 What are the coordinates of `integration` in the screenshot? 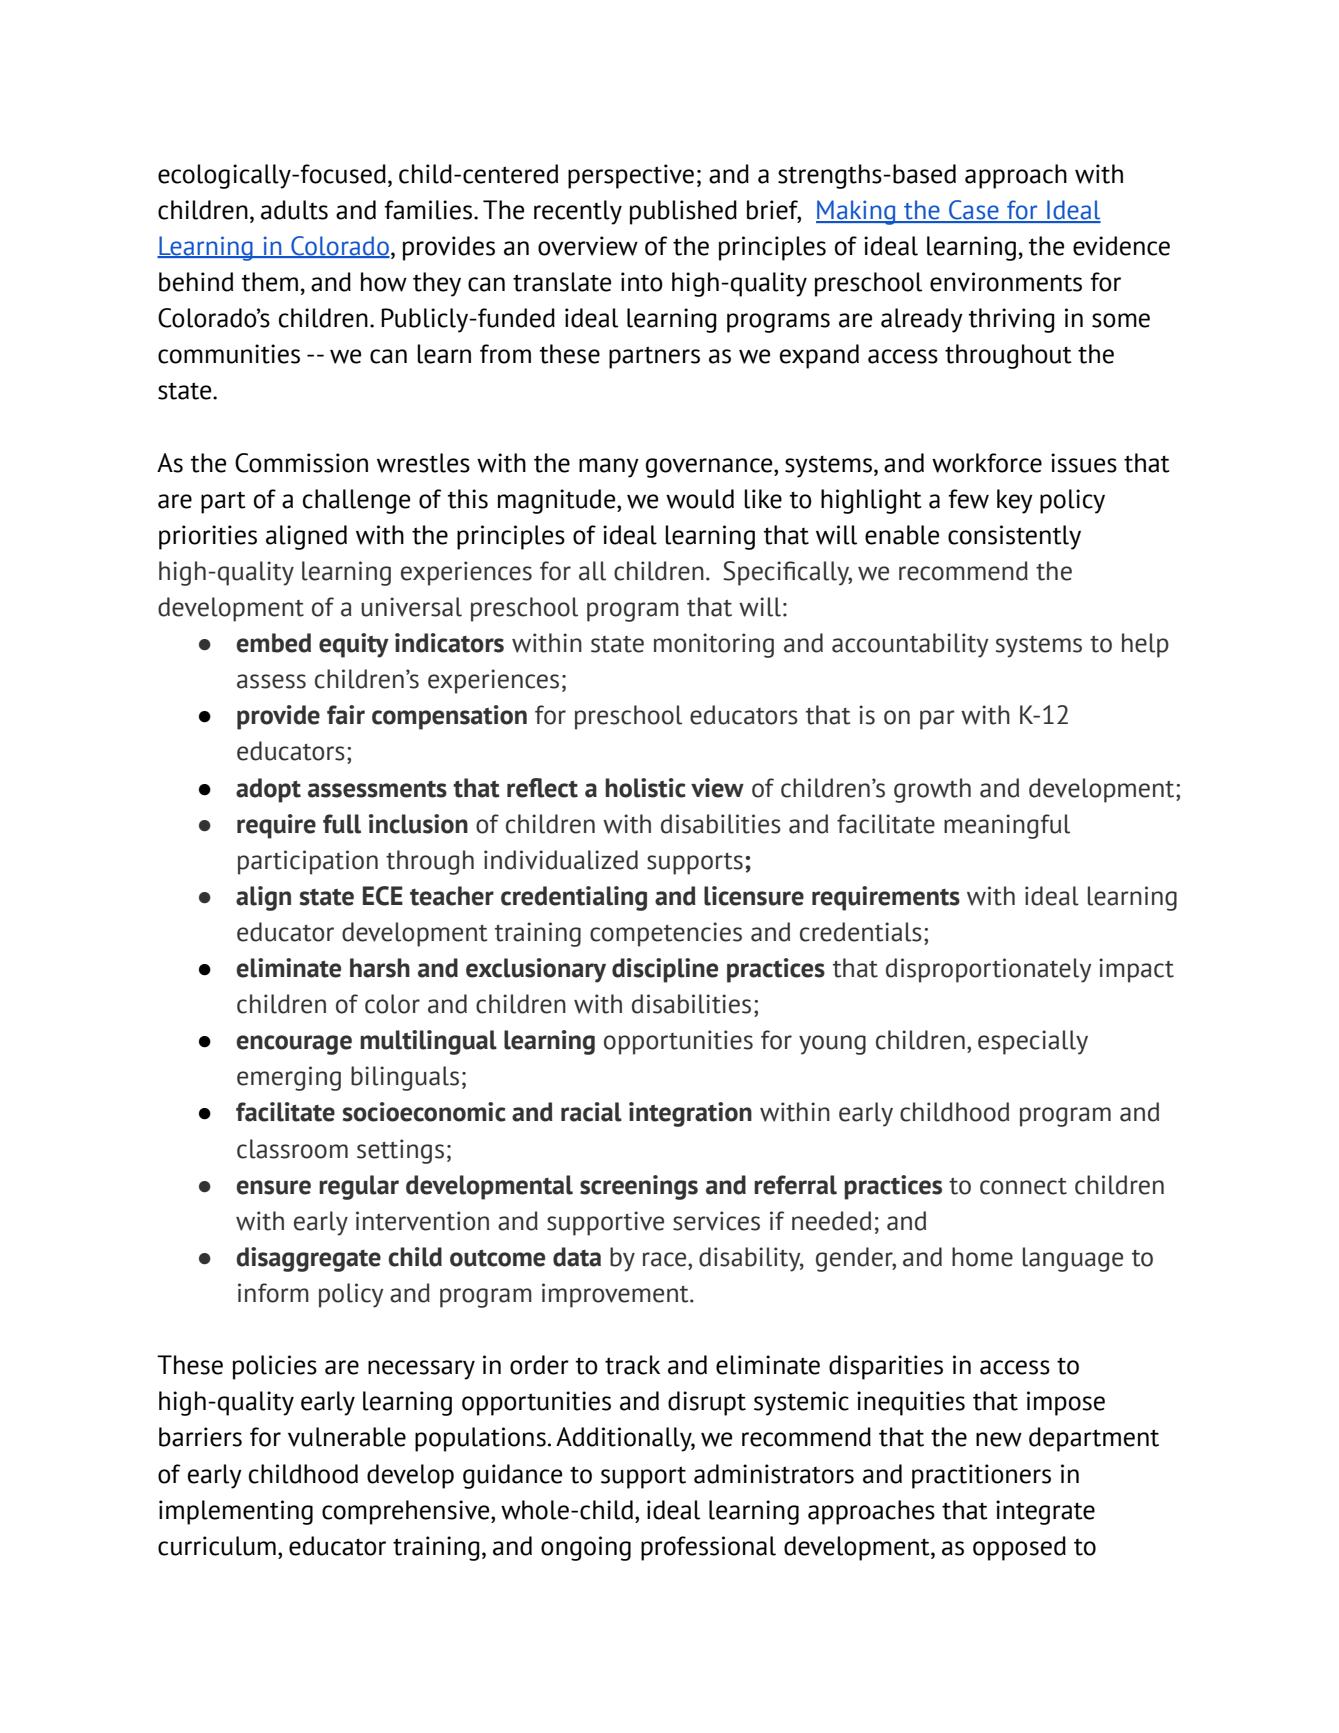 It's located at (690, 1114).
